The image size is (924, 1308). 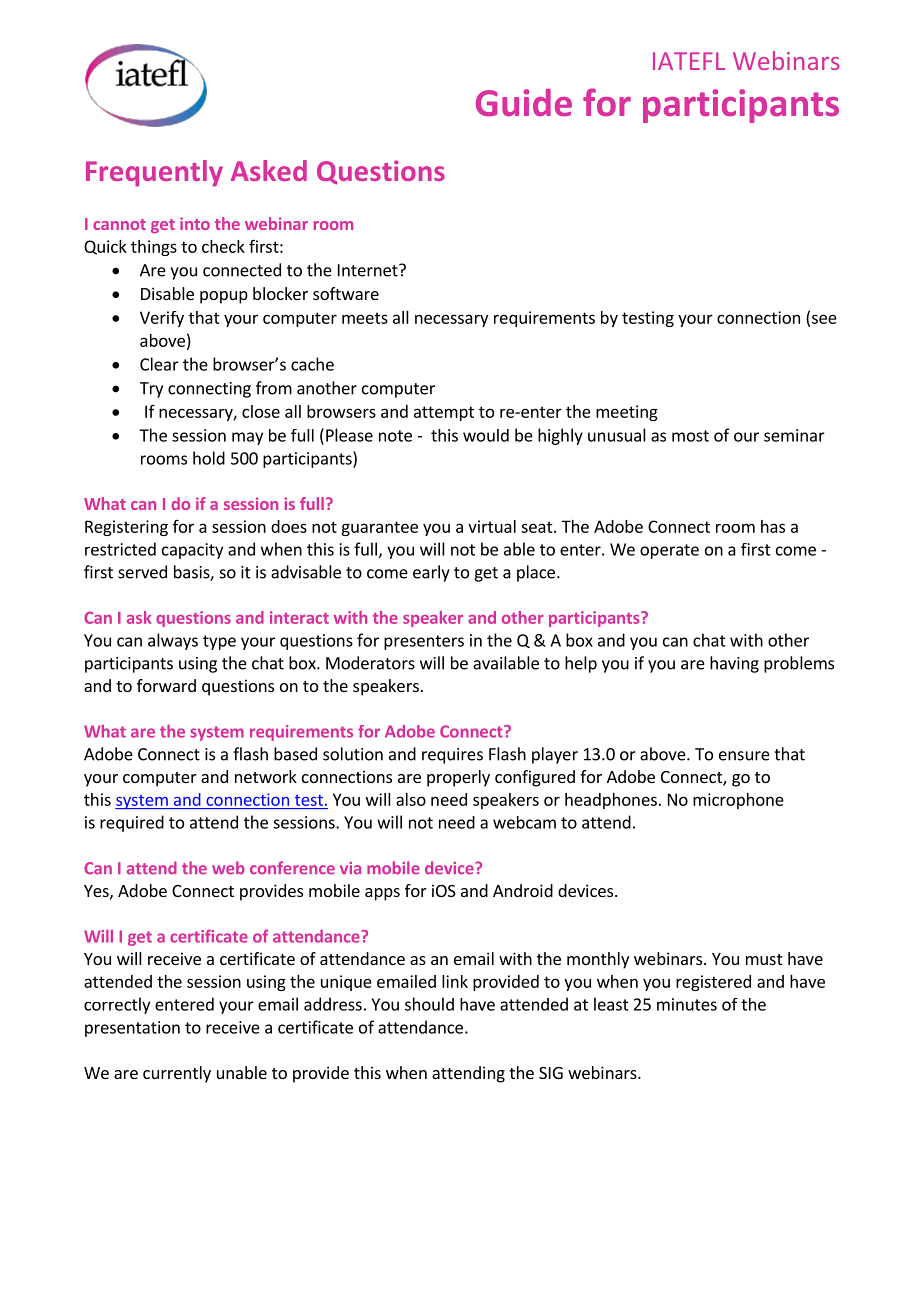 I want to click on required, so click(x=132, y=823).
